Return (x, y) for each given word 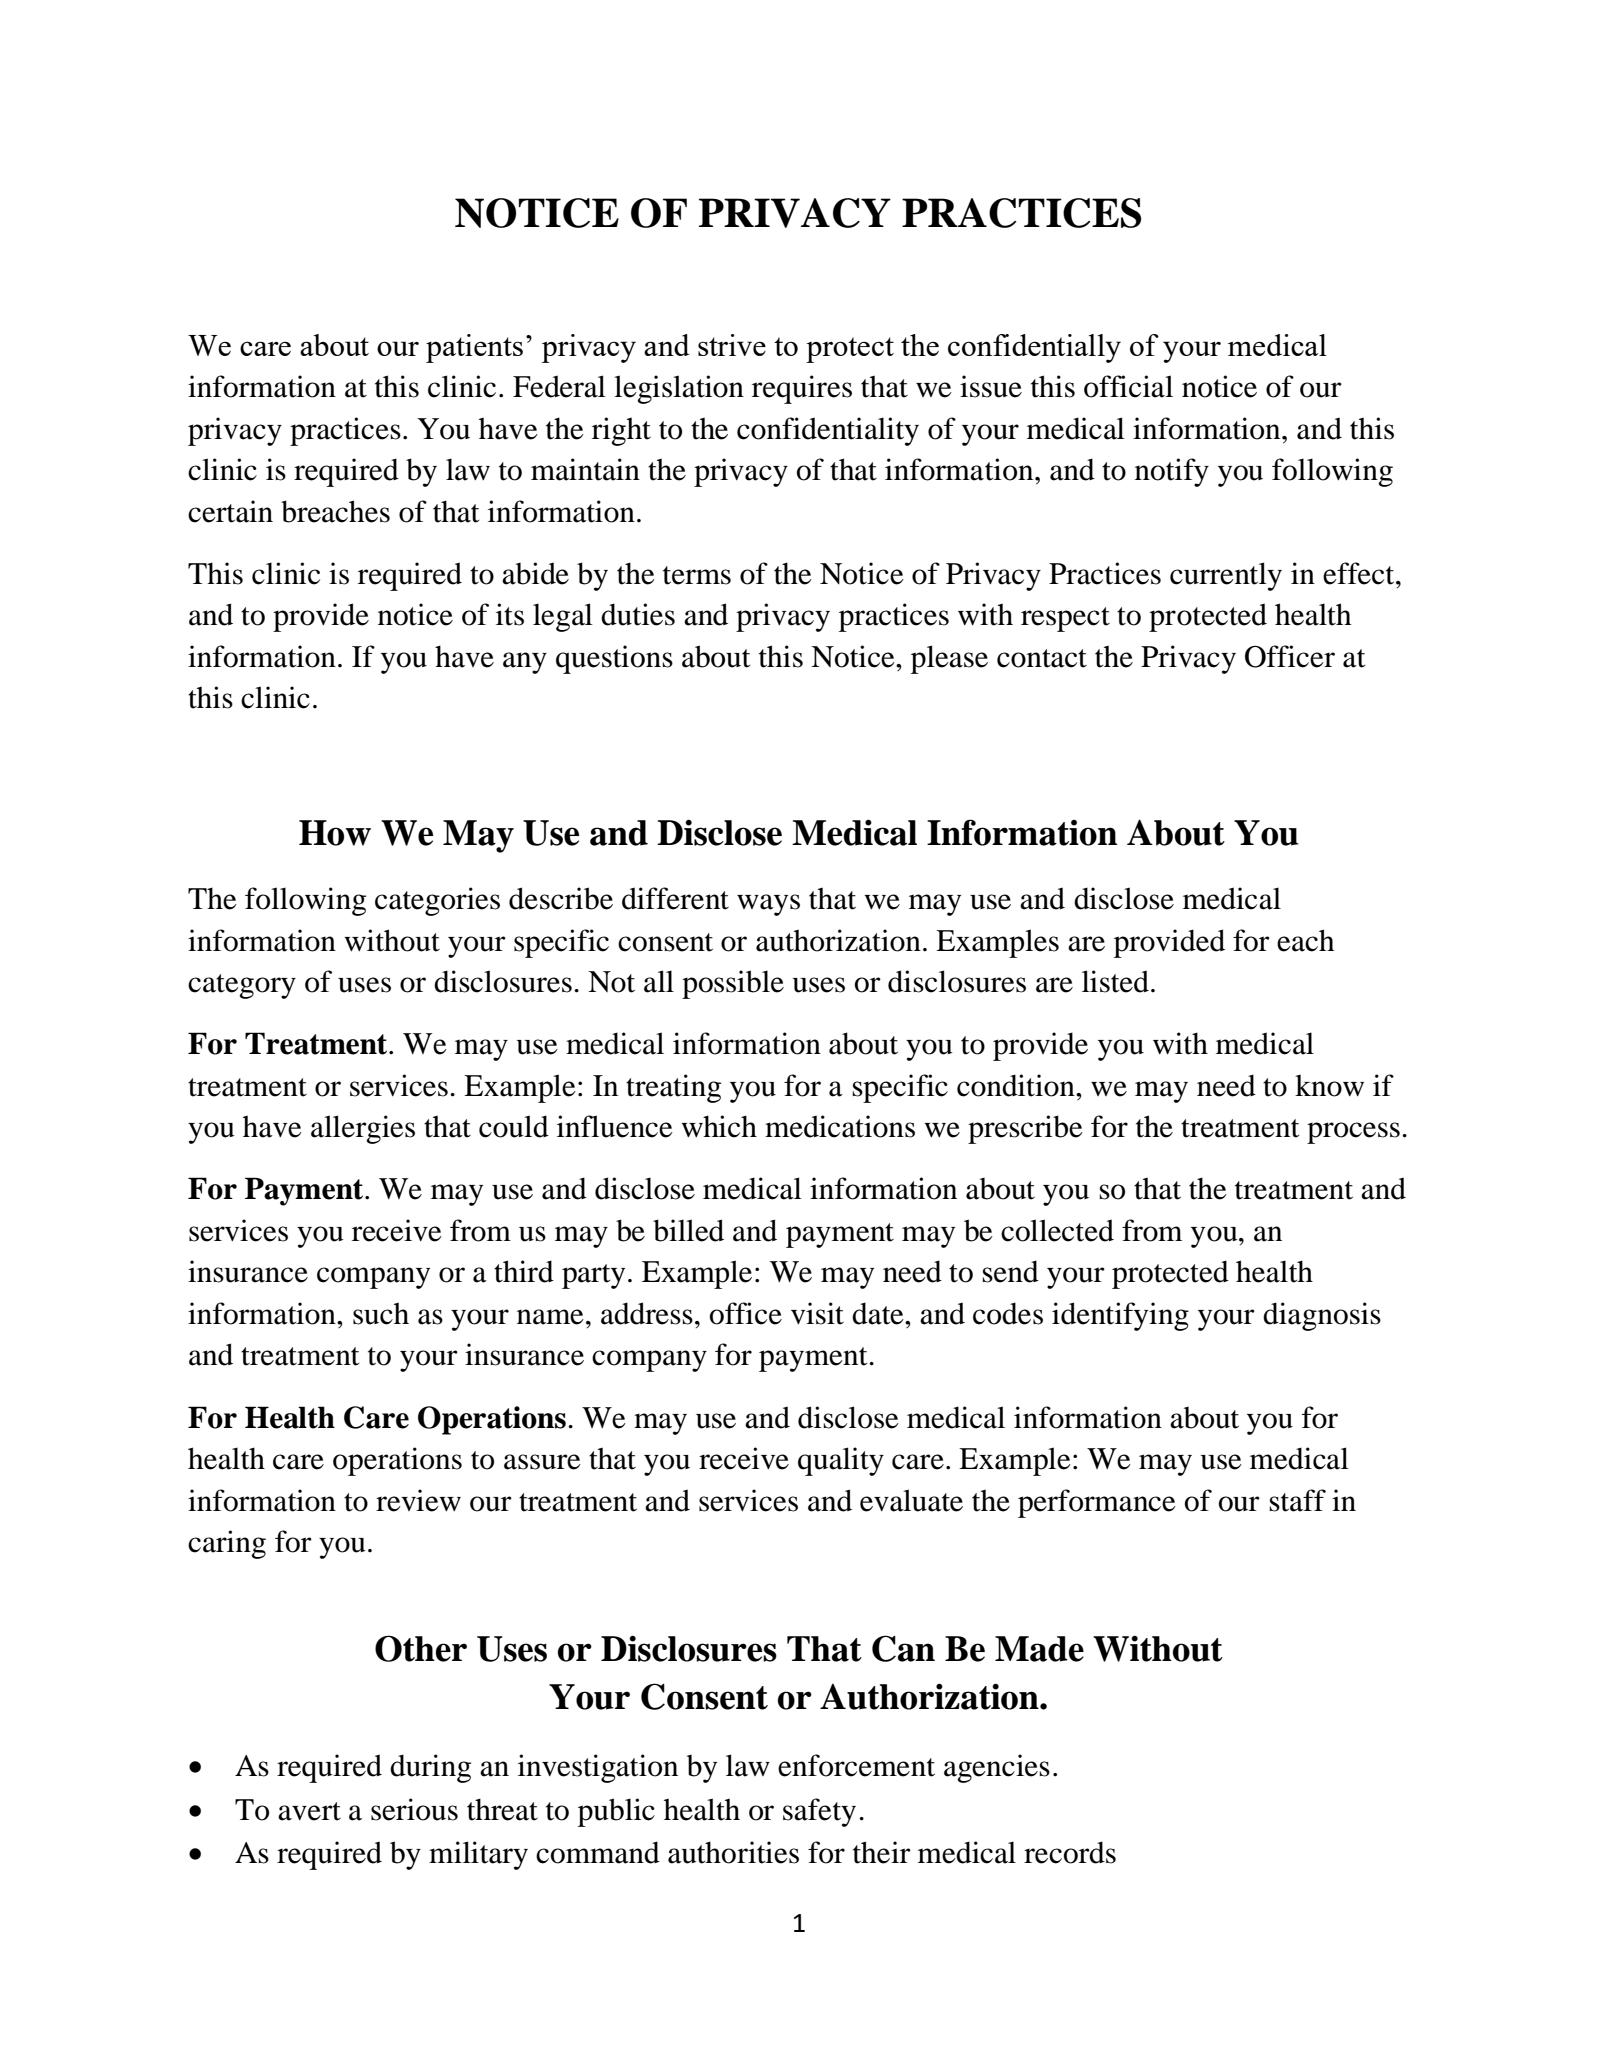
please (949, 659)
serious (414, 1809)
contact (1042, 658)
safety (819, 1812)
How (335, 833)
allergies (363, 1129)
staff (1297, 1500)
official (1128, 386)
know (1329, 1085)
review (418, 1500)
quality (841, 1461)
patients (474, 348)
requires (802, 389)
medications (840, 1126)
